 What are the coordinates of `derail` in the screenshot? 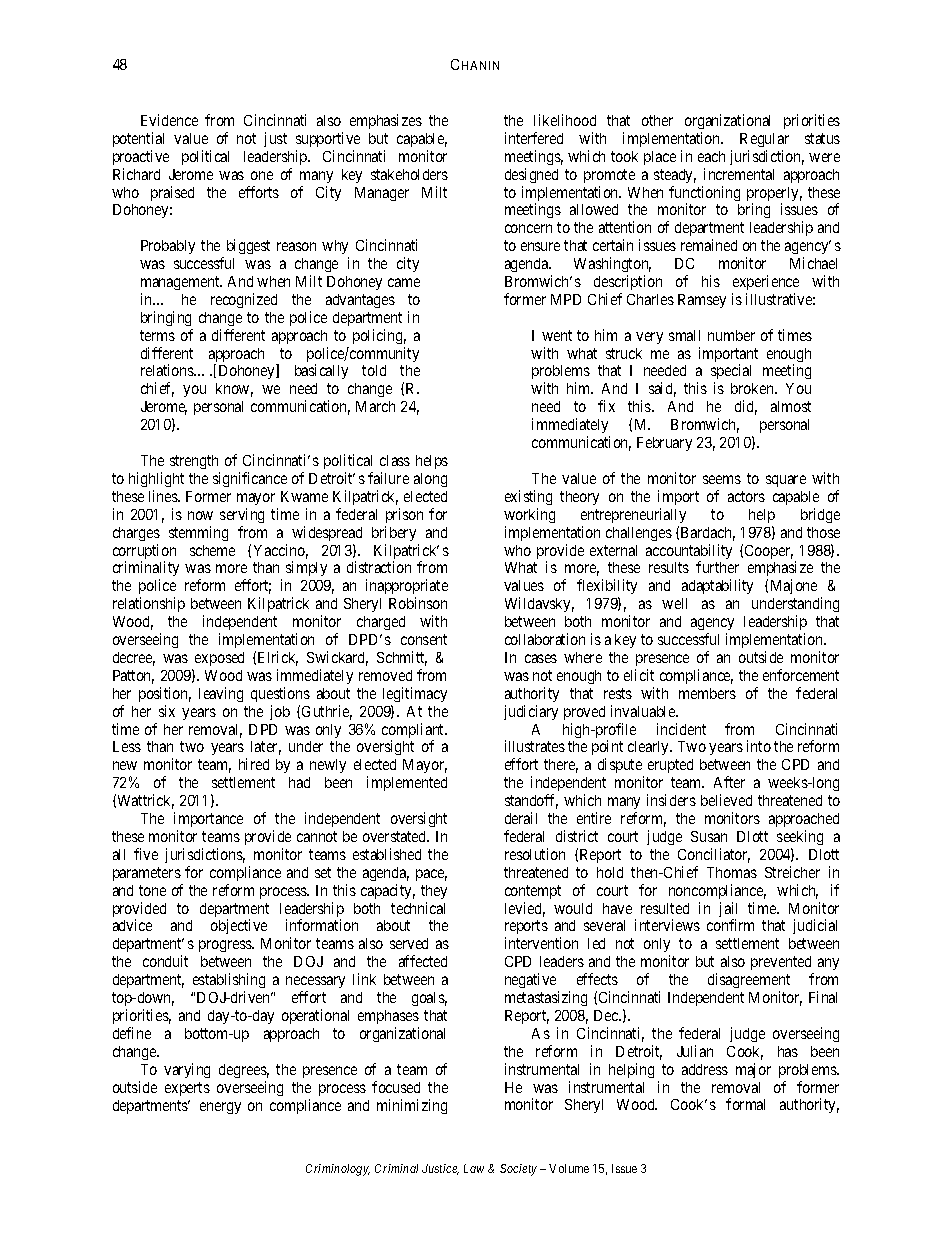 It's located at (521, 818).
